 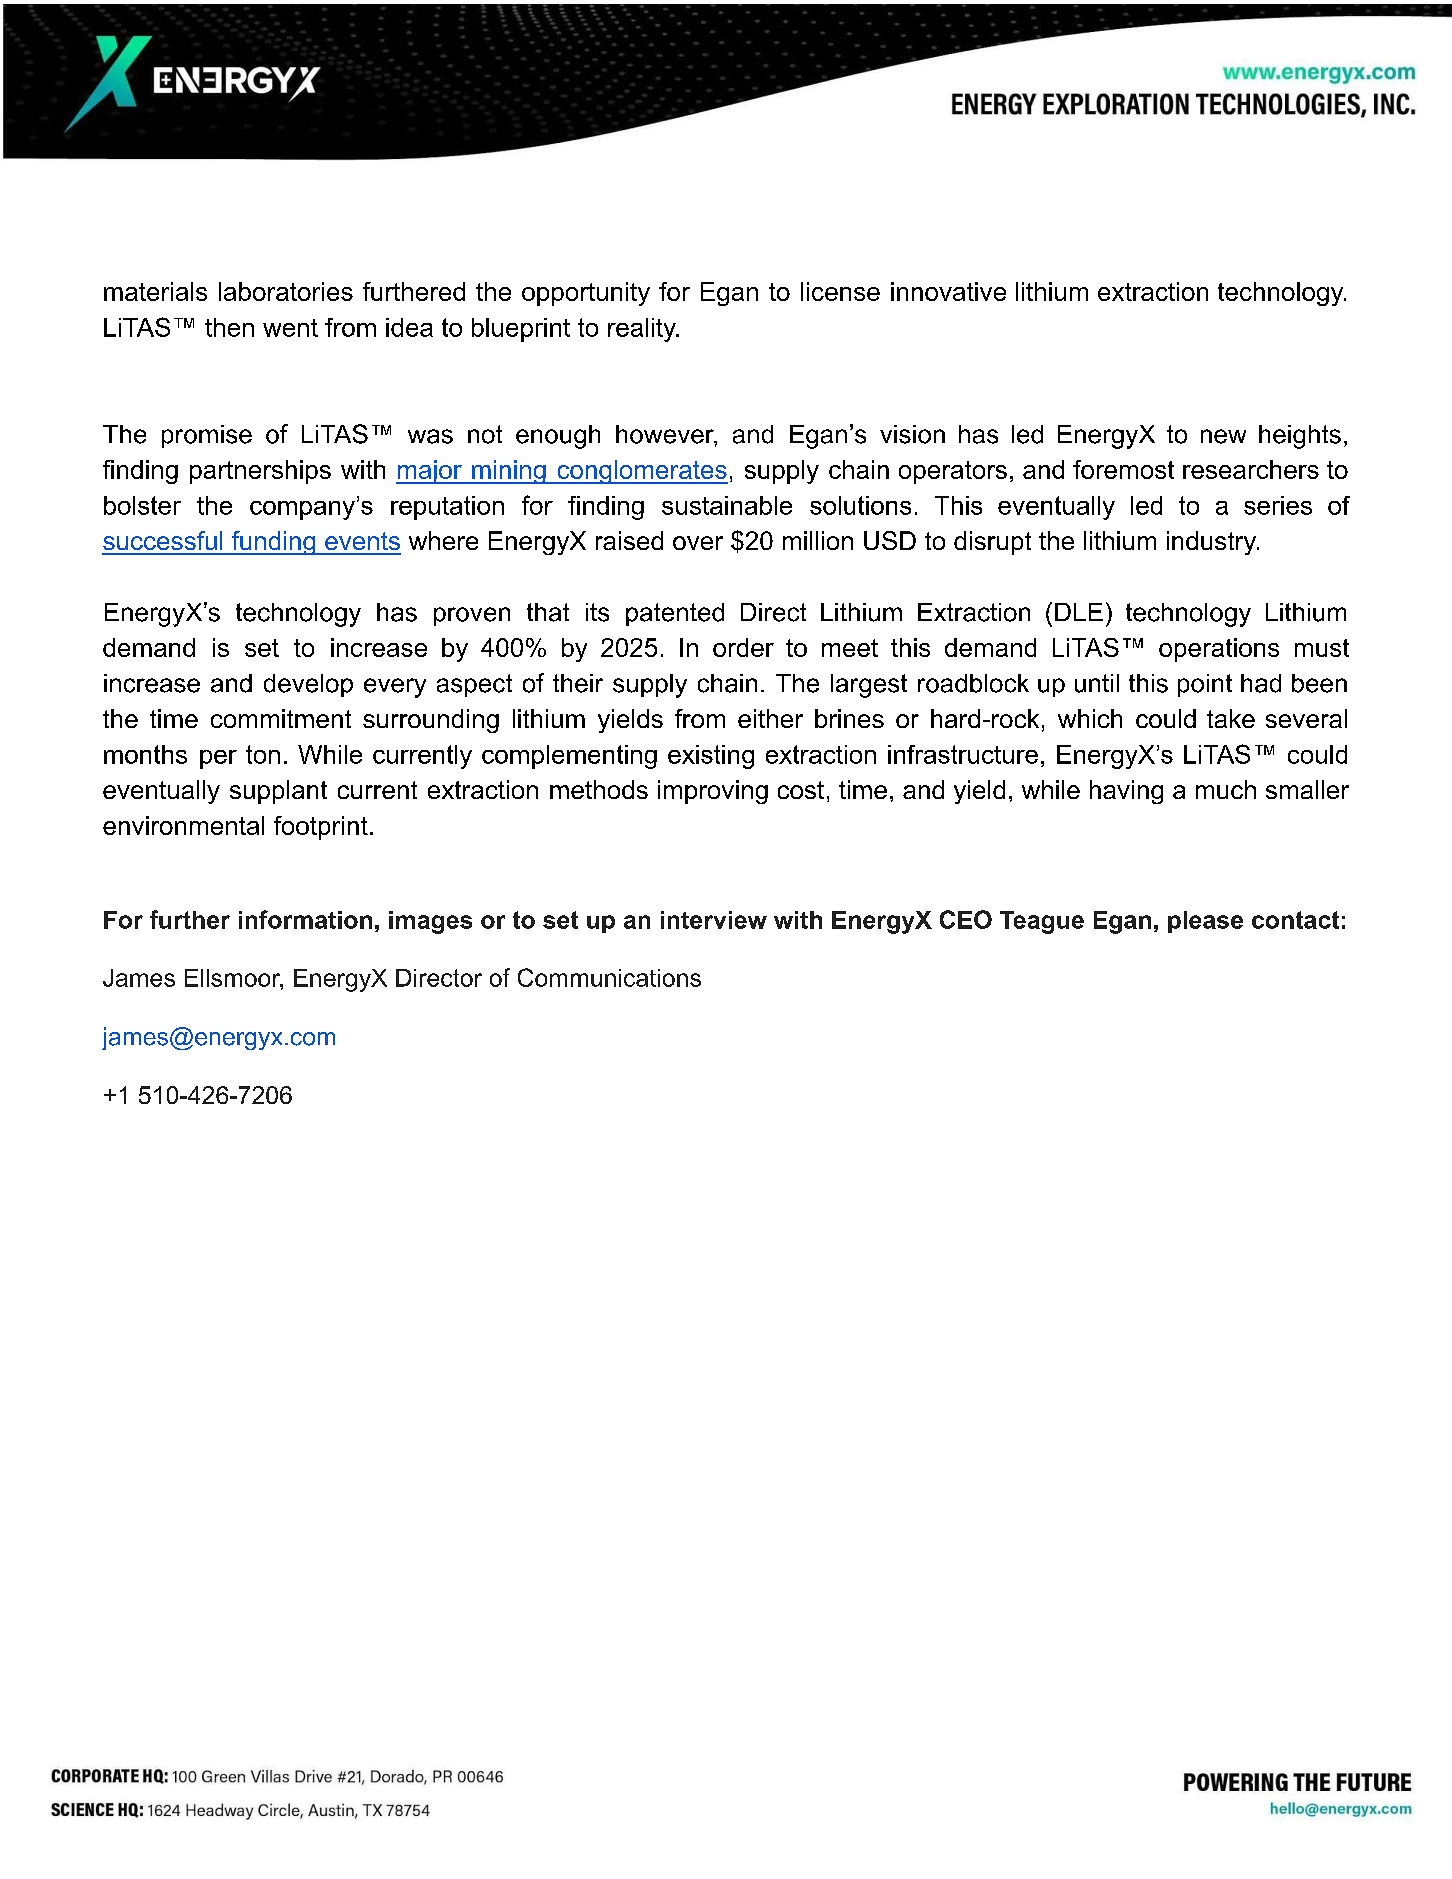 I want to click on point, so click(x=1205, y=685).
